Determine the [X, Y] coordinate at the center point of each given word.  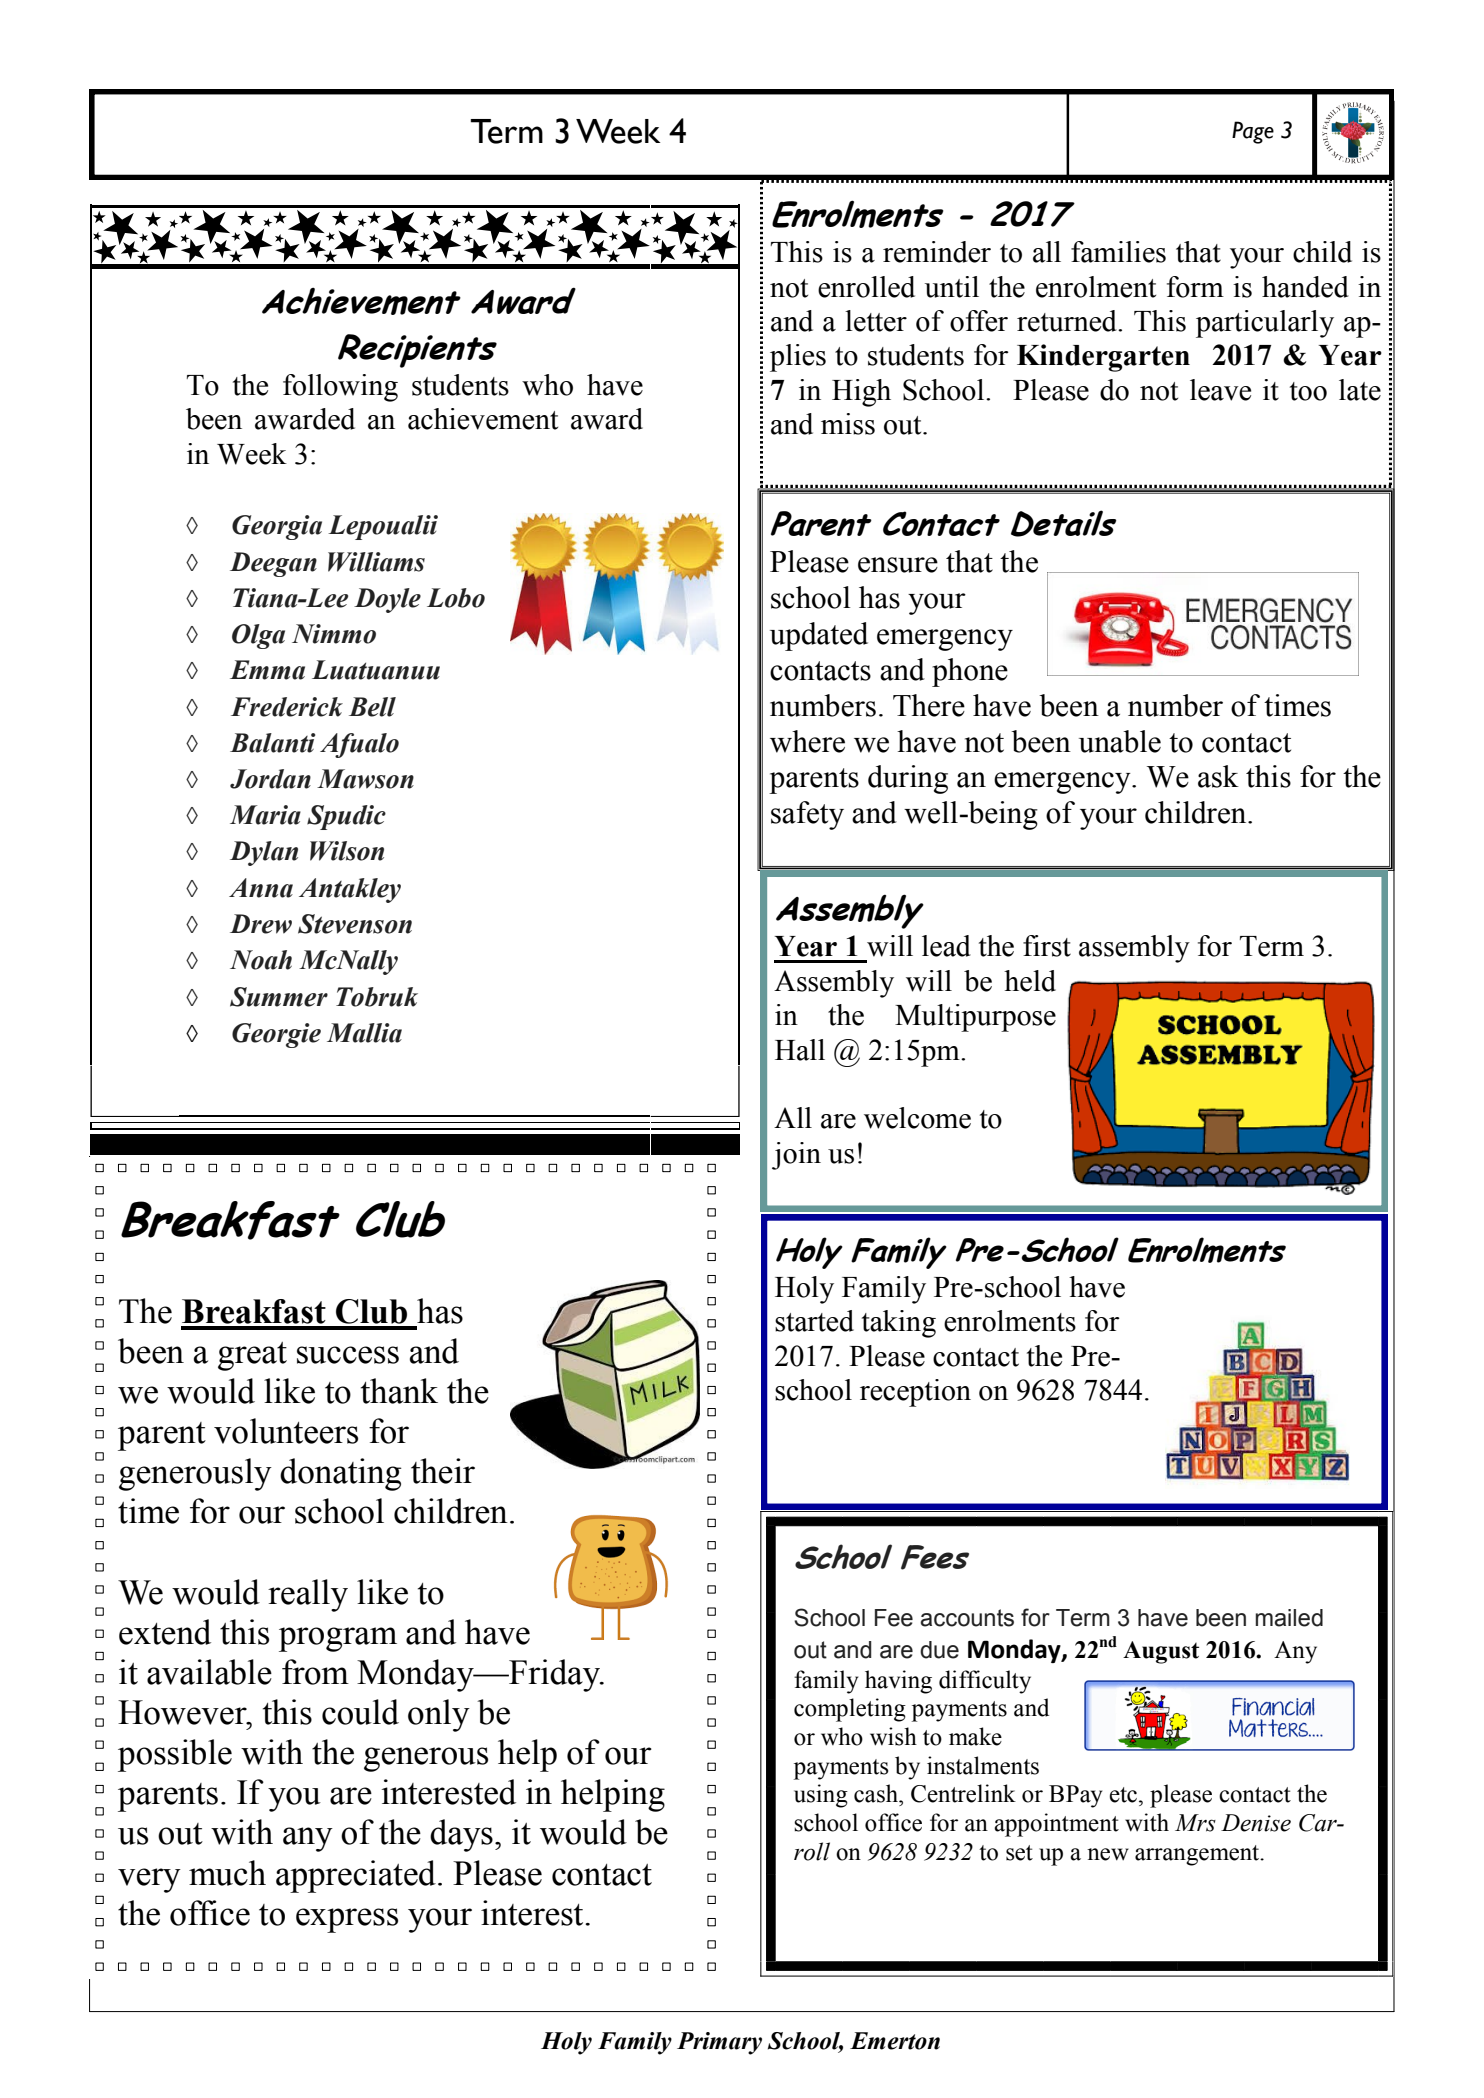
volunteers [286, 1431]
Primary [719, 2043]
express [347, 1920]
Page [1253, 132]
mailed [1289, 1618]
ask [1218, 776]
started [814, 1321]
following [340, 388]
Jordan [270, 779]
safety [807, 815]
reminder [937, 252]
